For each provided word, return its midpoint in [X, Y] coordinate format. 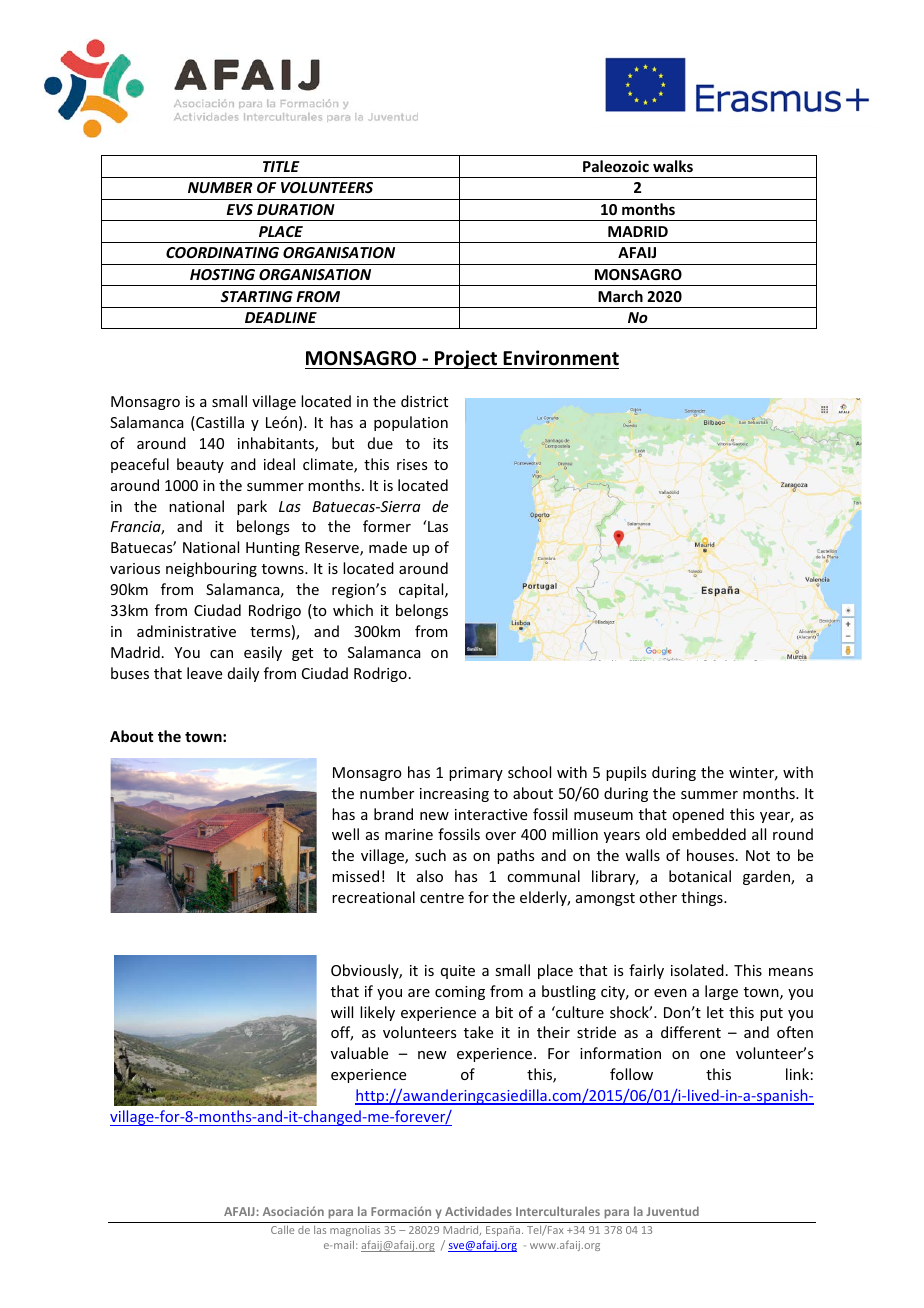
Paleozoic [616, 166]
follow [631, 1074]
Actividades [478, 1211]
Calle [282, 1229]
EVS [240, 209]
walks [673, 166]
